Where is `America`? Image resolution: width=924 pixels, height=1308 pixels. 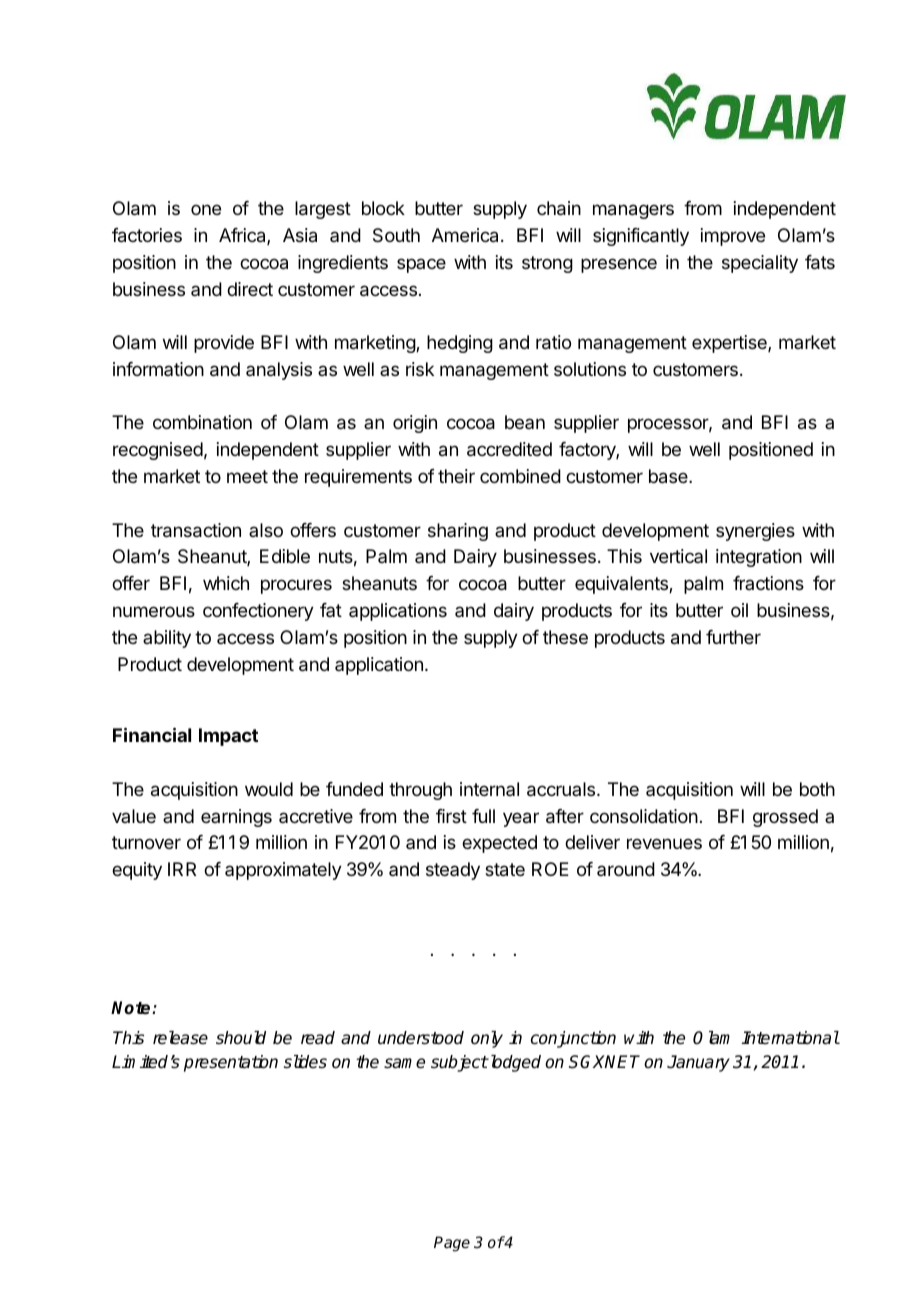 America is located at coordinates (467, 235).
